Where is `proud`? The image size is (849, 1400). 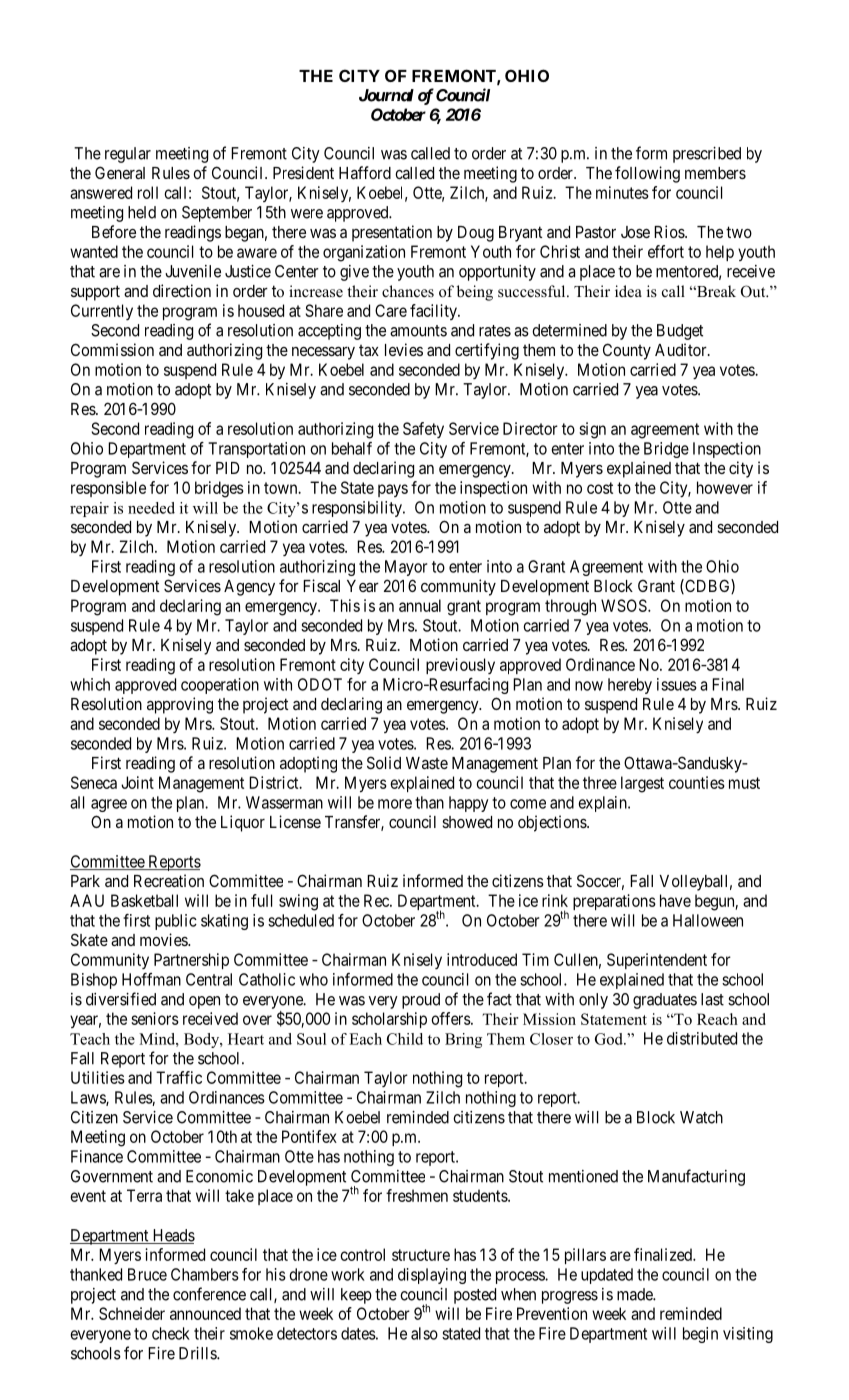 proud is located at coordinates (421, 1001).
